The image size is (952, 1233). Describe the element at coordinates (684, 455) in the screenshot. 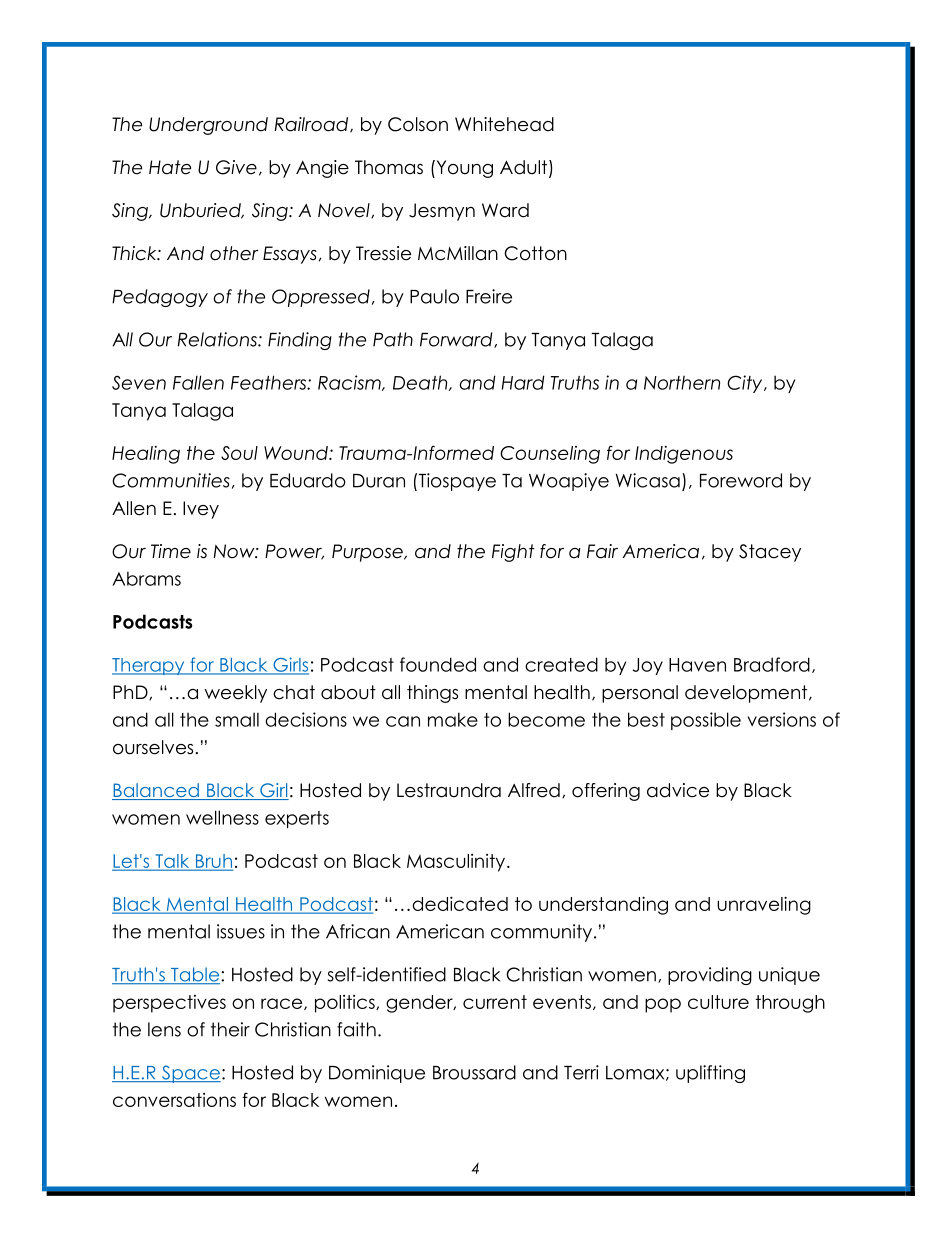

I see `Indigenous` at that location.
